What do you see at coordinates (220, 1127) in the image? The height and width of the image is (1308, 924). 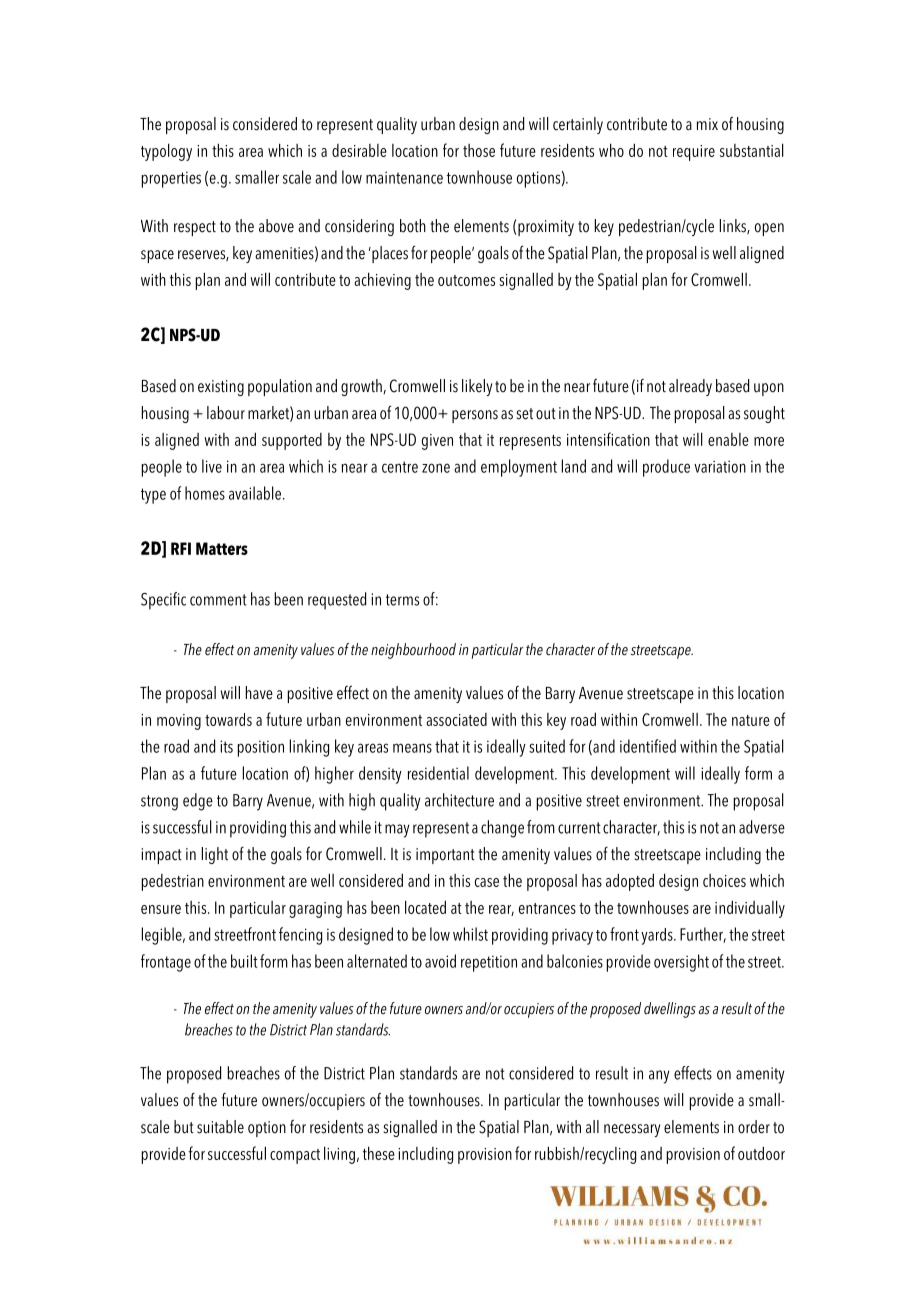 I see `suitable` at bounding box center [220, 1127].
